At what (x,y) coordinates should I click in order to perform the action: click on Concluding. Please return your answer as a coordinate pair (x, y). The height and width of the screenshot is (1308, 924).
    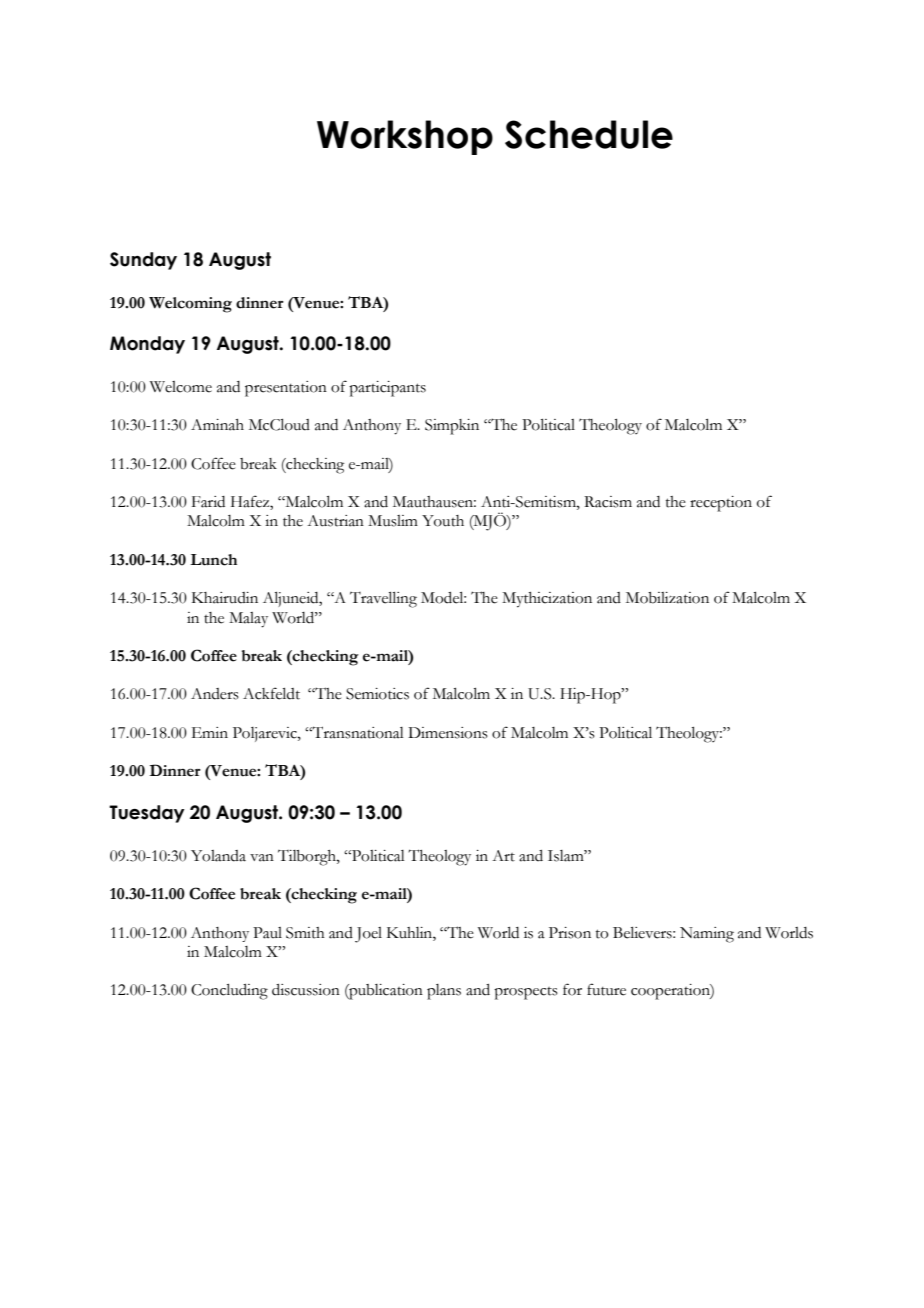
    Looking at the image, I should click on (229, 992).
